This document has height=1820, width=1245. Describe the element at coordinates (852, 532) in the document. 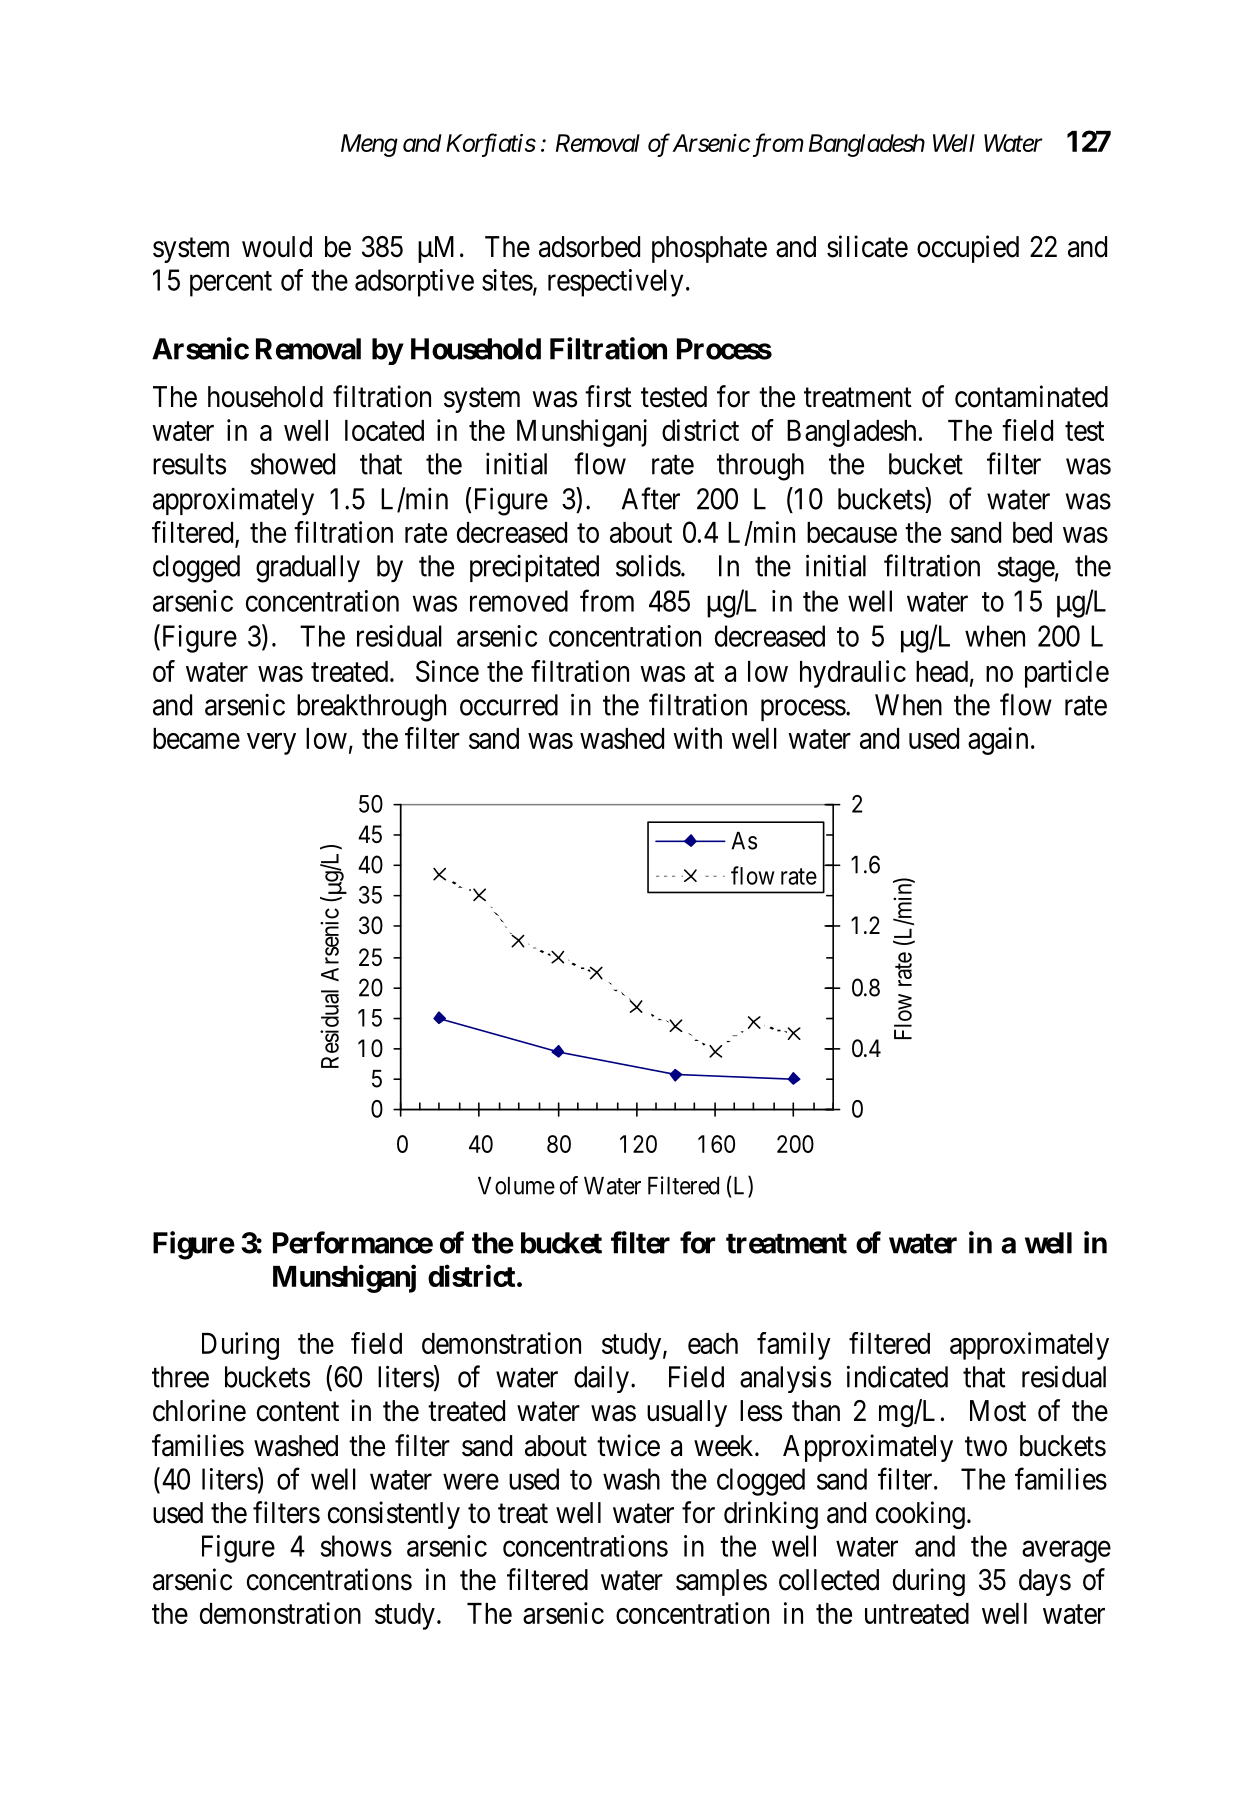

I see `because` at that location.
